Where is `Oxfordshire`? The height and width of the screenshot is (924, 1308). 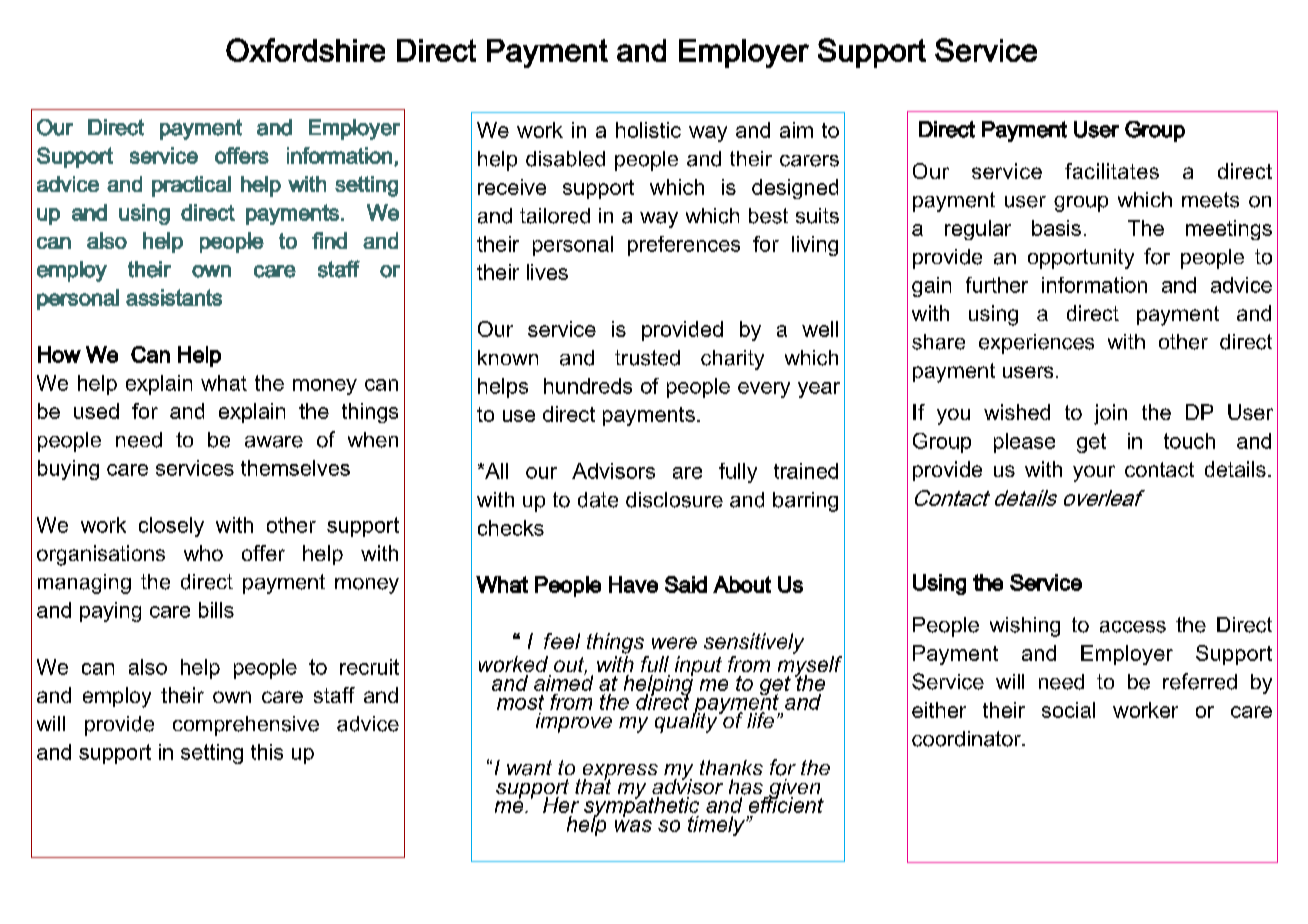 Oxfordshire is located at coordinates (305, 50).
